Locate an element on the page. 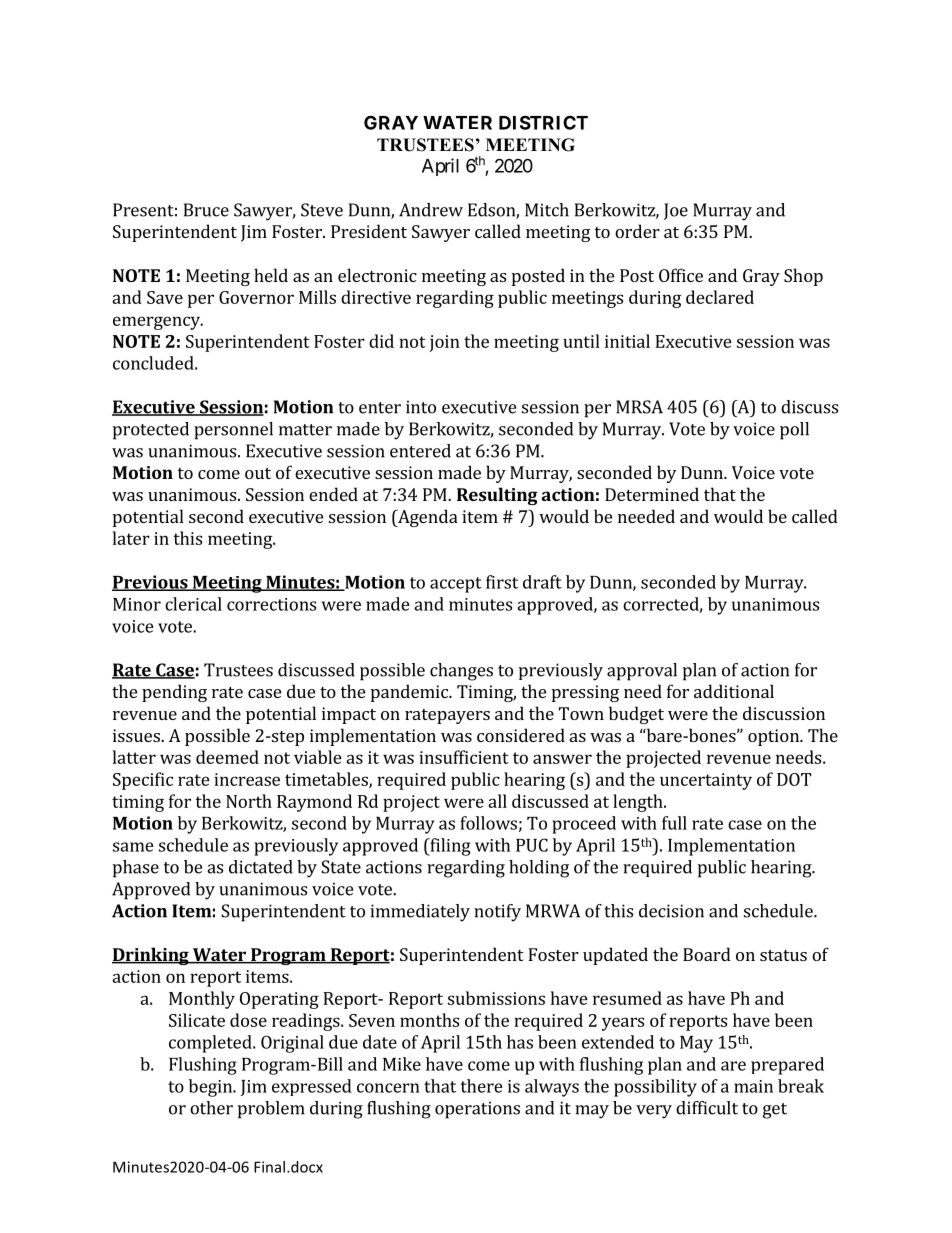 This image has width=952, height=1233. Resulting is located at coordinates (497, 496).
